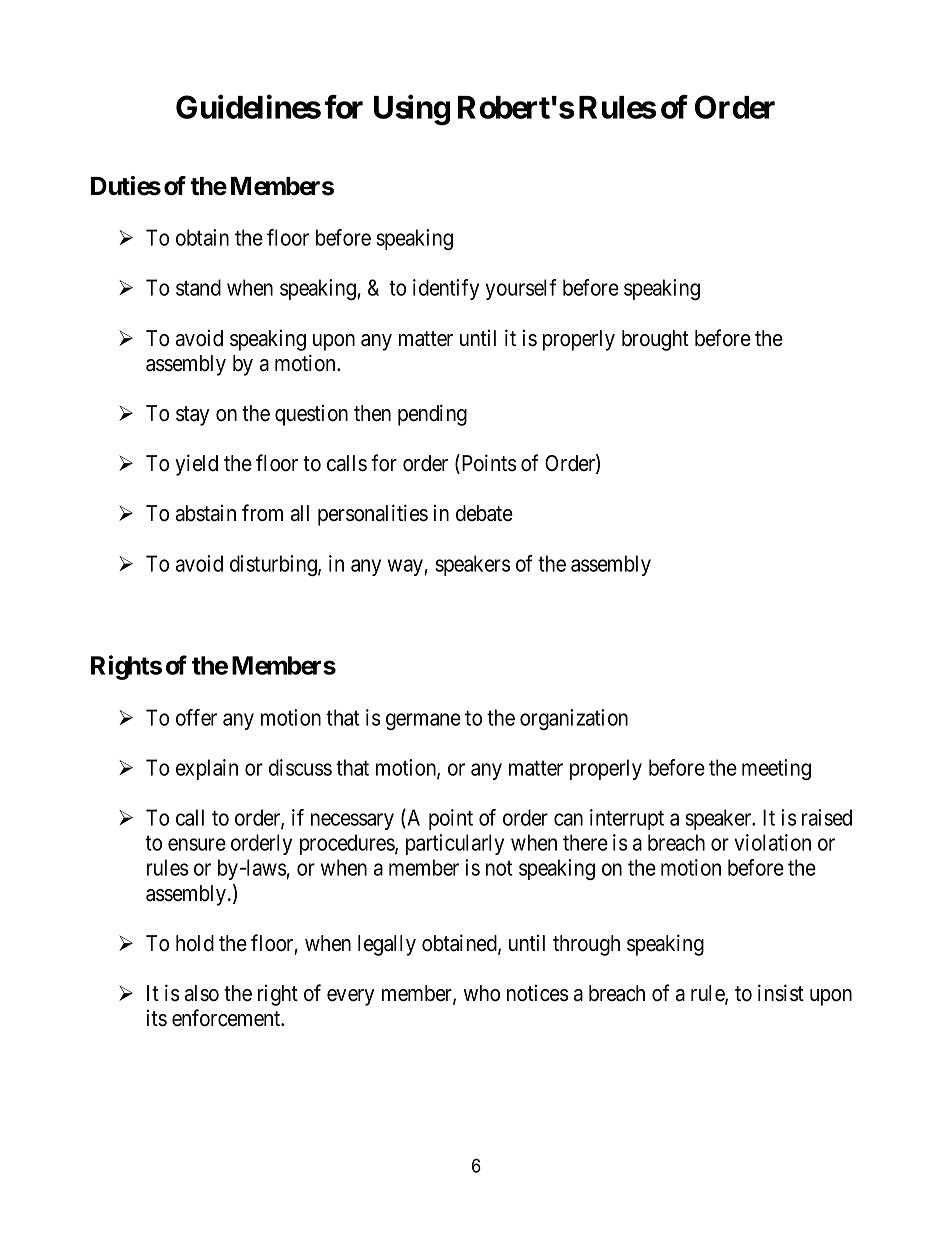 This screenshot has width=952, height=1233. What do you see at coordinates (484, 513) in the screenshot?
I see `debate` at bounding box center [484, 513].
